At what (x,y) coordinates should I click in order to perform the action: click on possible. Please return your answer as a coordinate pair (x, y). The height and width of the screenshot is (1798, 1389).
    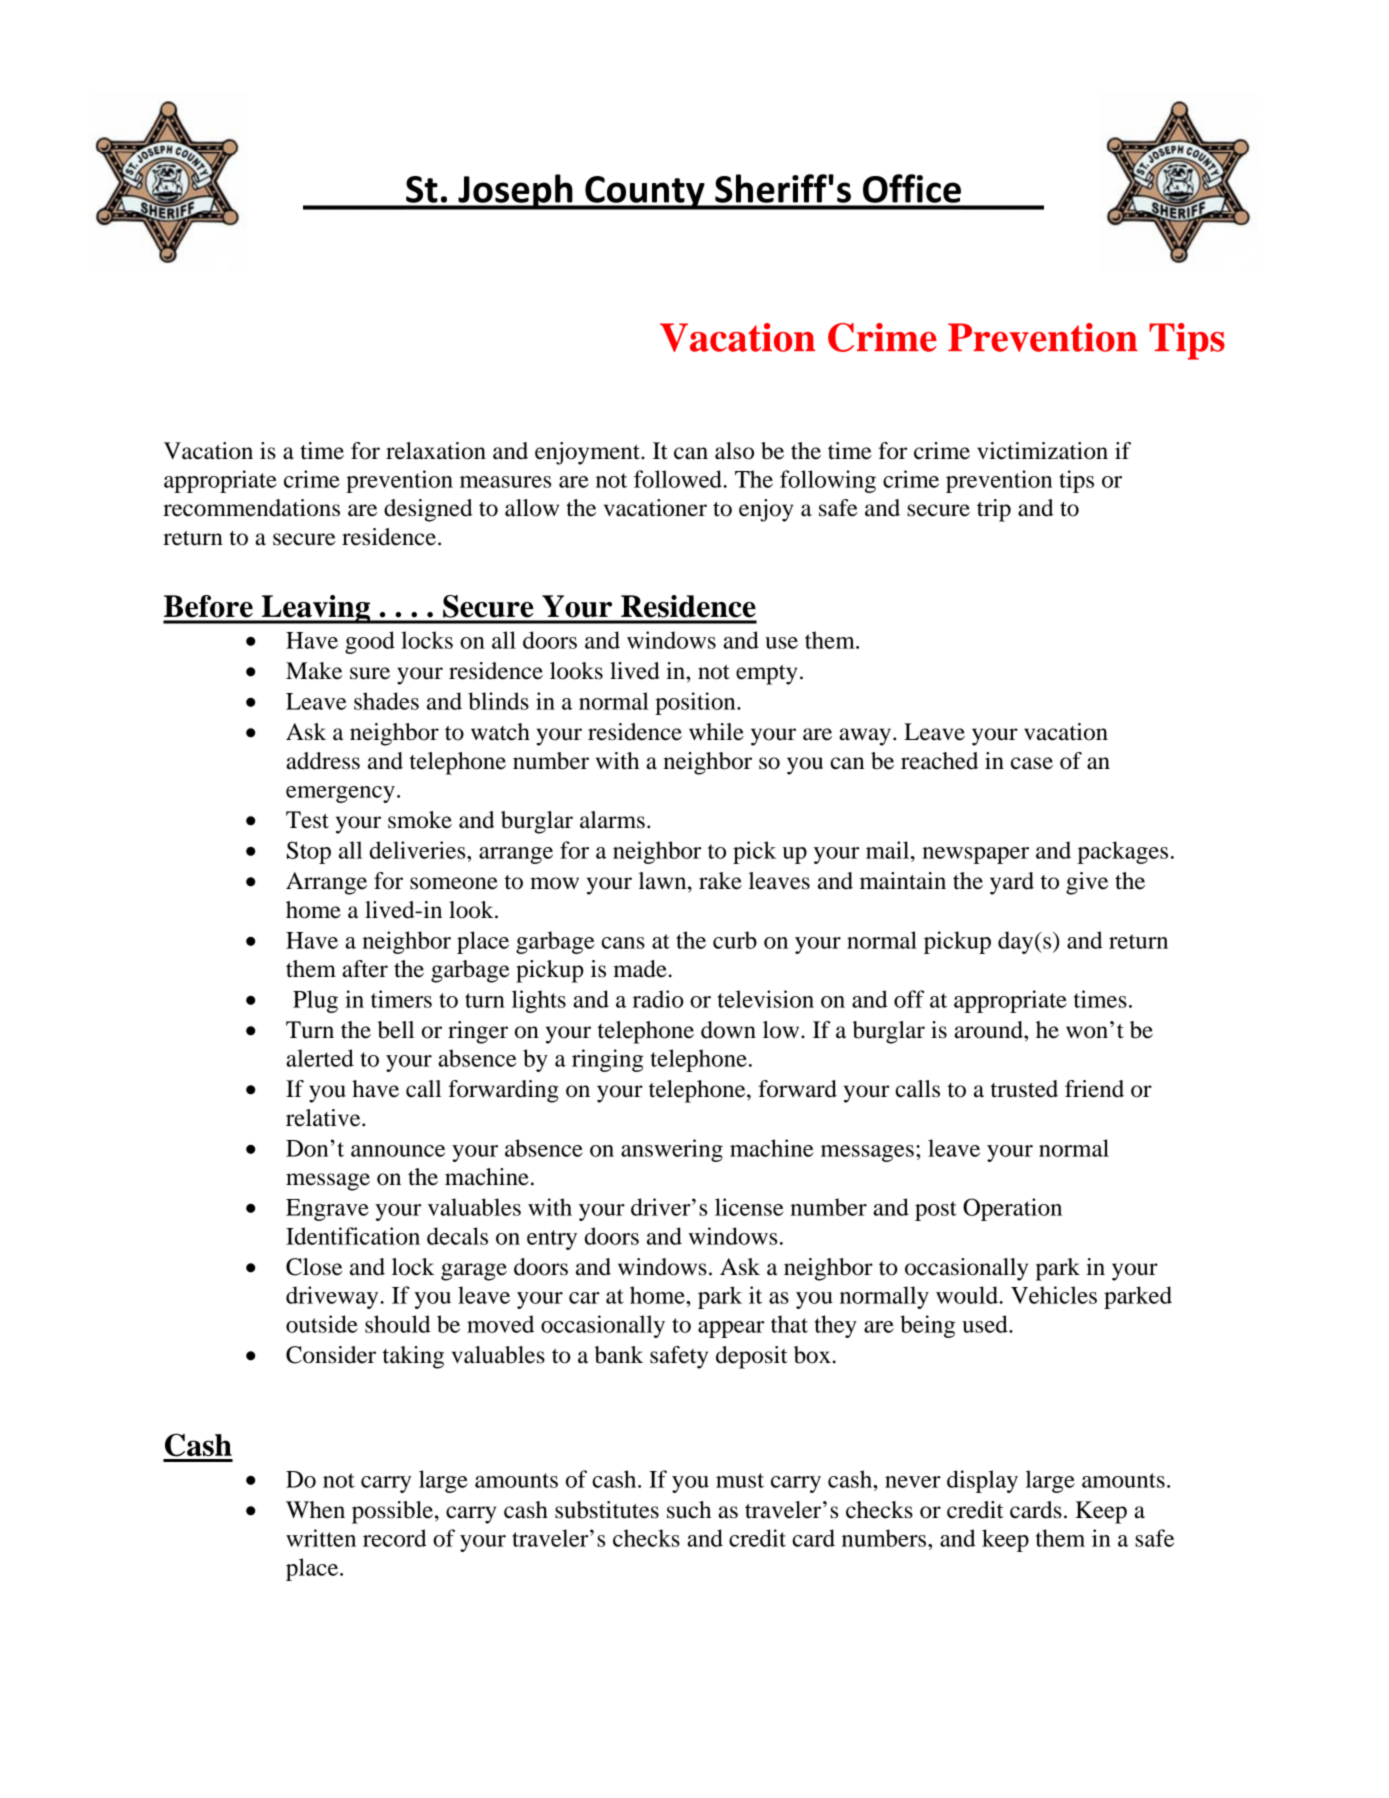
    Looking at the image, I should click on (394, 1512).
